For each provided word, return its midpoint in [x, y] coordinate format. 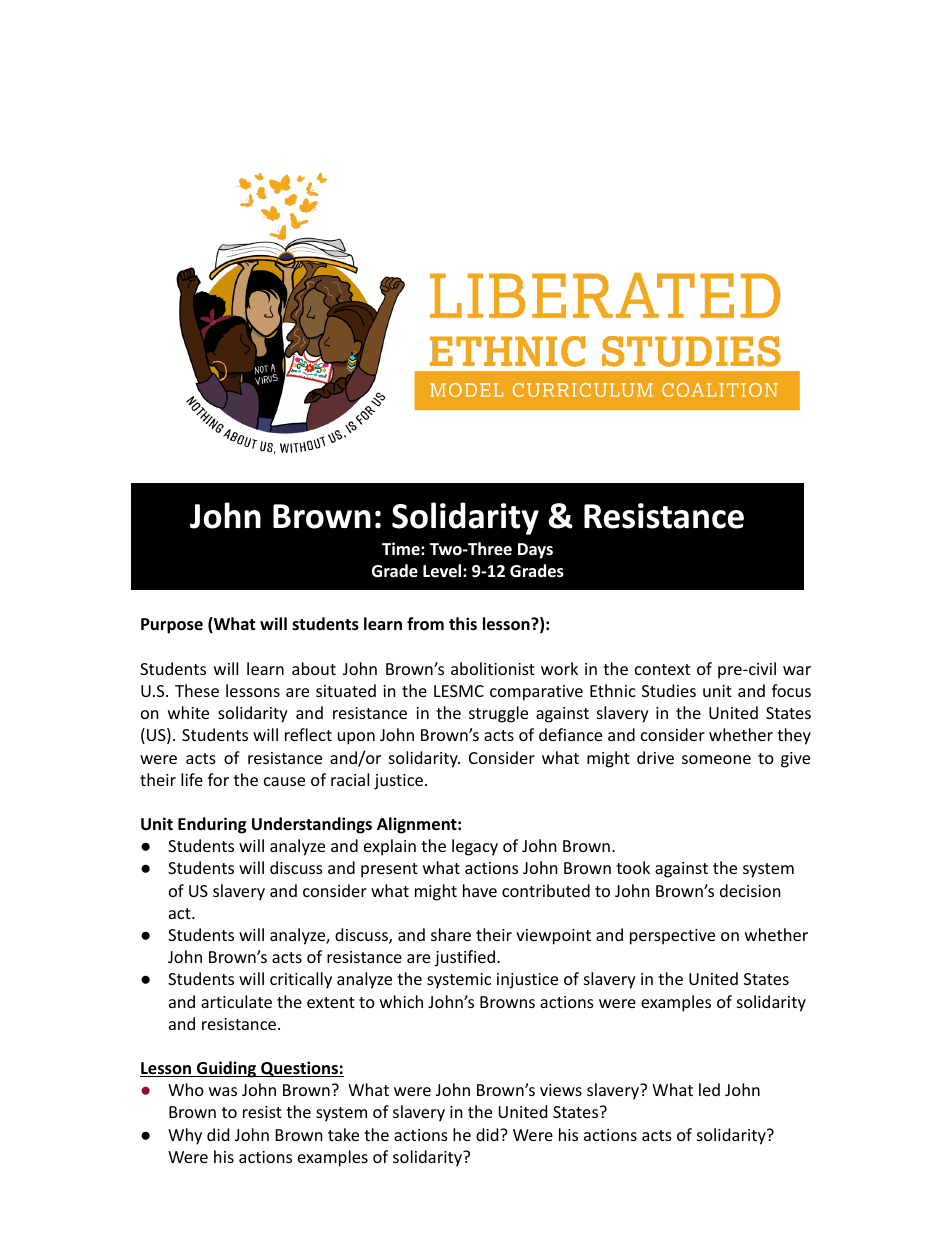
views [561, 1090]
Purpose [172, 626]
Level [443, 571]
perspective [672, 937]
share [451, 934]
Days [535, 551]
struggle [498, 714]
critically [301, 980]
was [223, 1091]
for [218, 779]
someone [716, 759]
